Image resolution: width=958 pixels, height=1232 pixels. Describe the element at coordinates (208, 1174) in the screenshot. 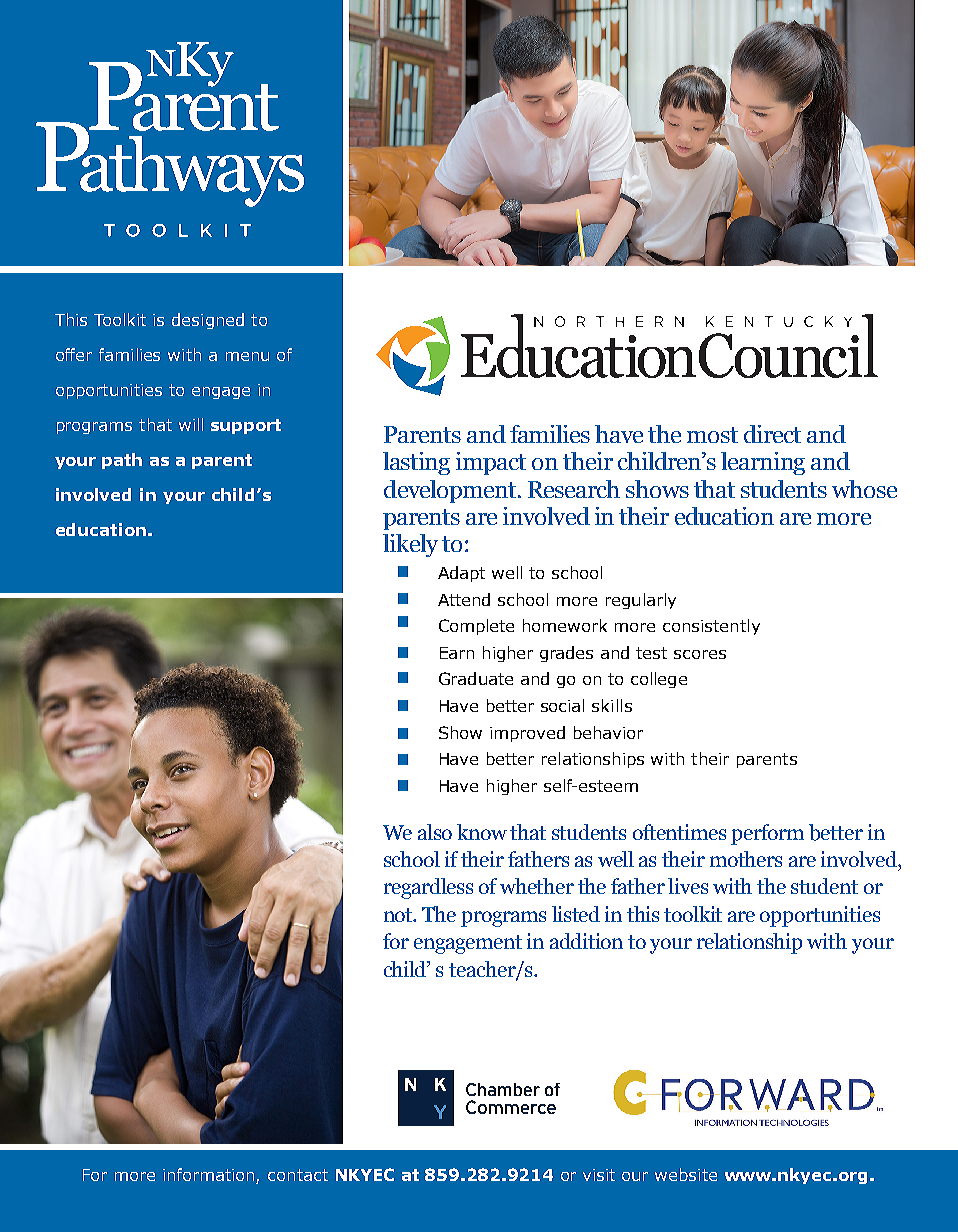

I see `information` at that location.
